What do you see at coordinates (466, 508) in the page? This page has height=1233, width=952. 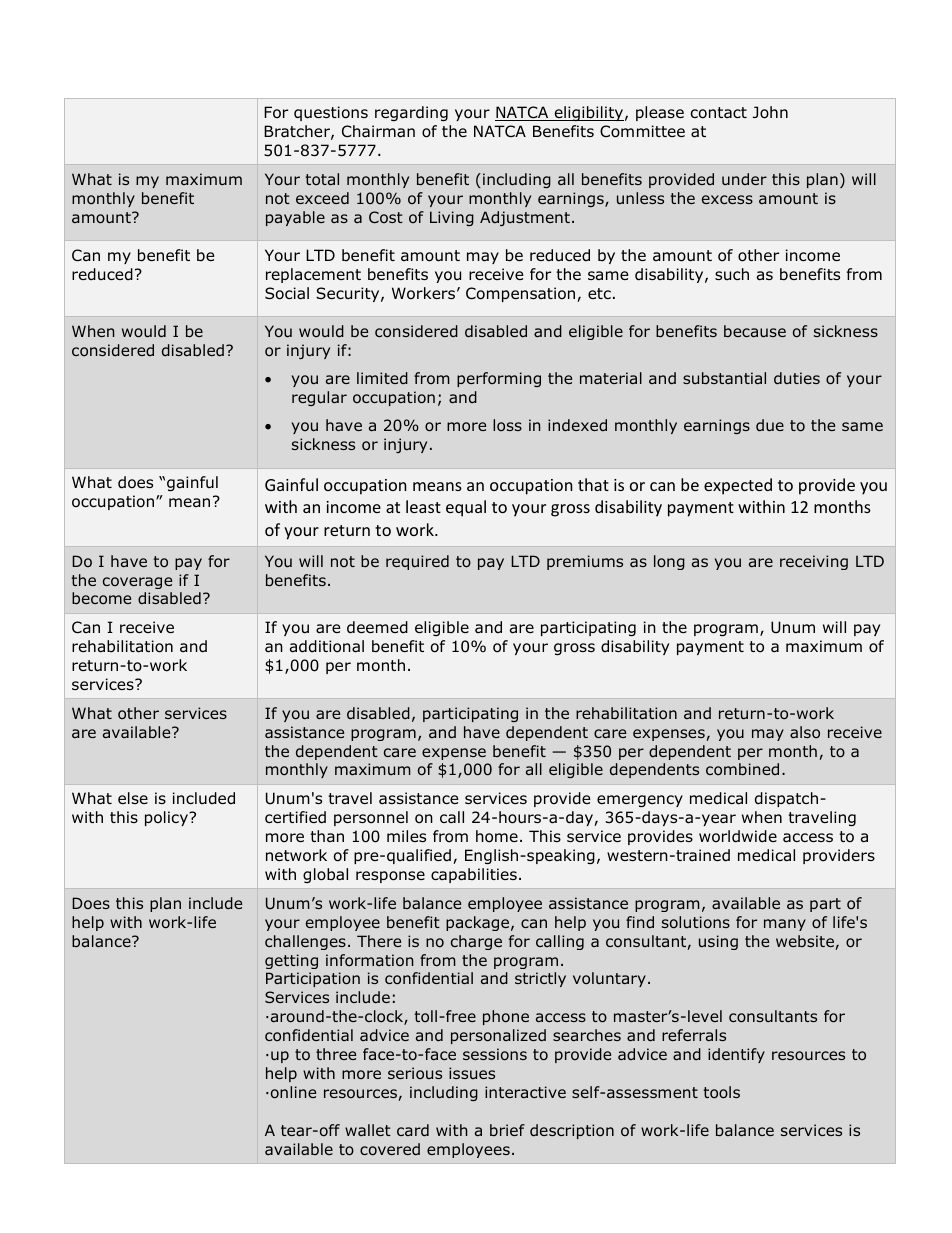 I see `equal` at bounding box center [466, 508].
